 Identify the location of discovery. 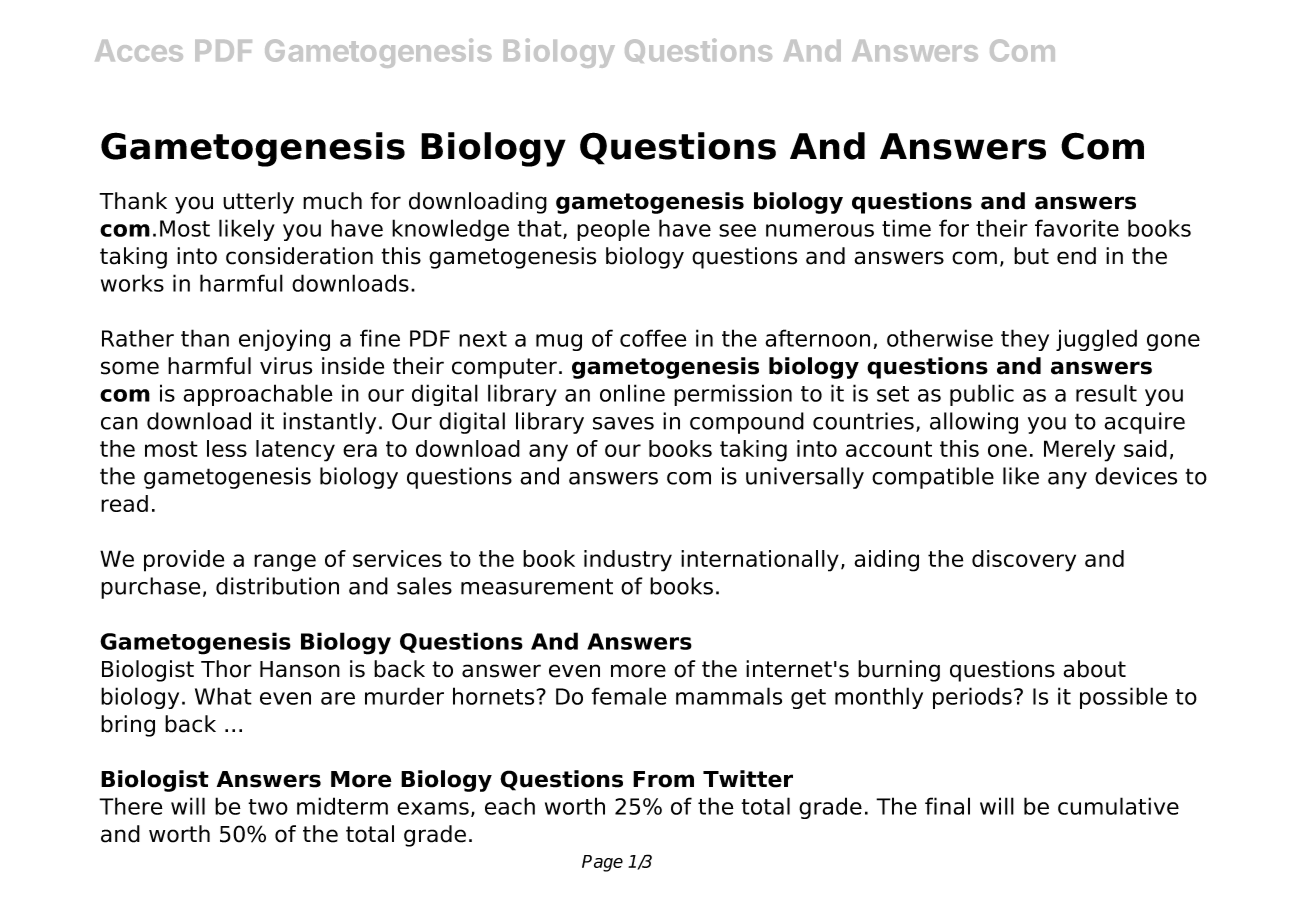
(1024, 561).
